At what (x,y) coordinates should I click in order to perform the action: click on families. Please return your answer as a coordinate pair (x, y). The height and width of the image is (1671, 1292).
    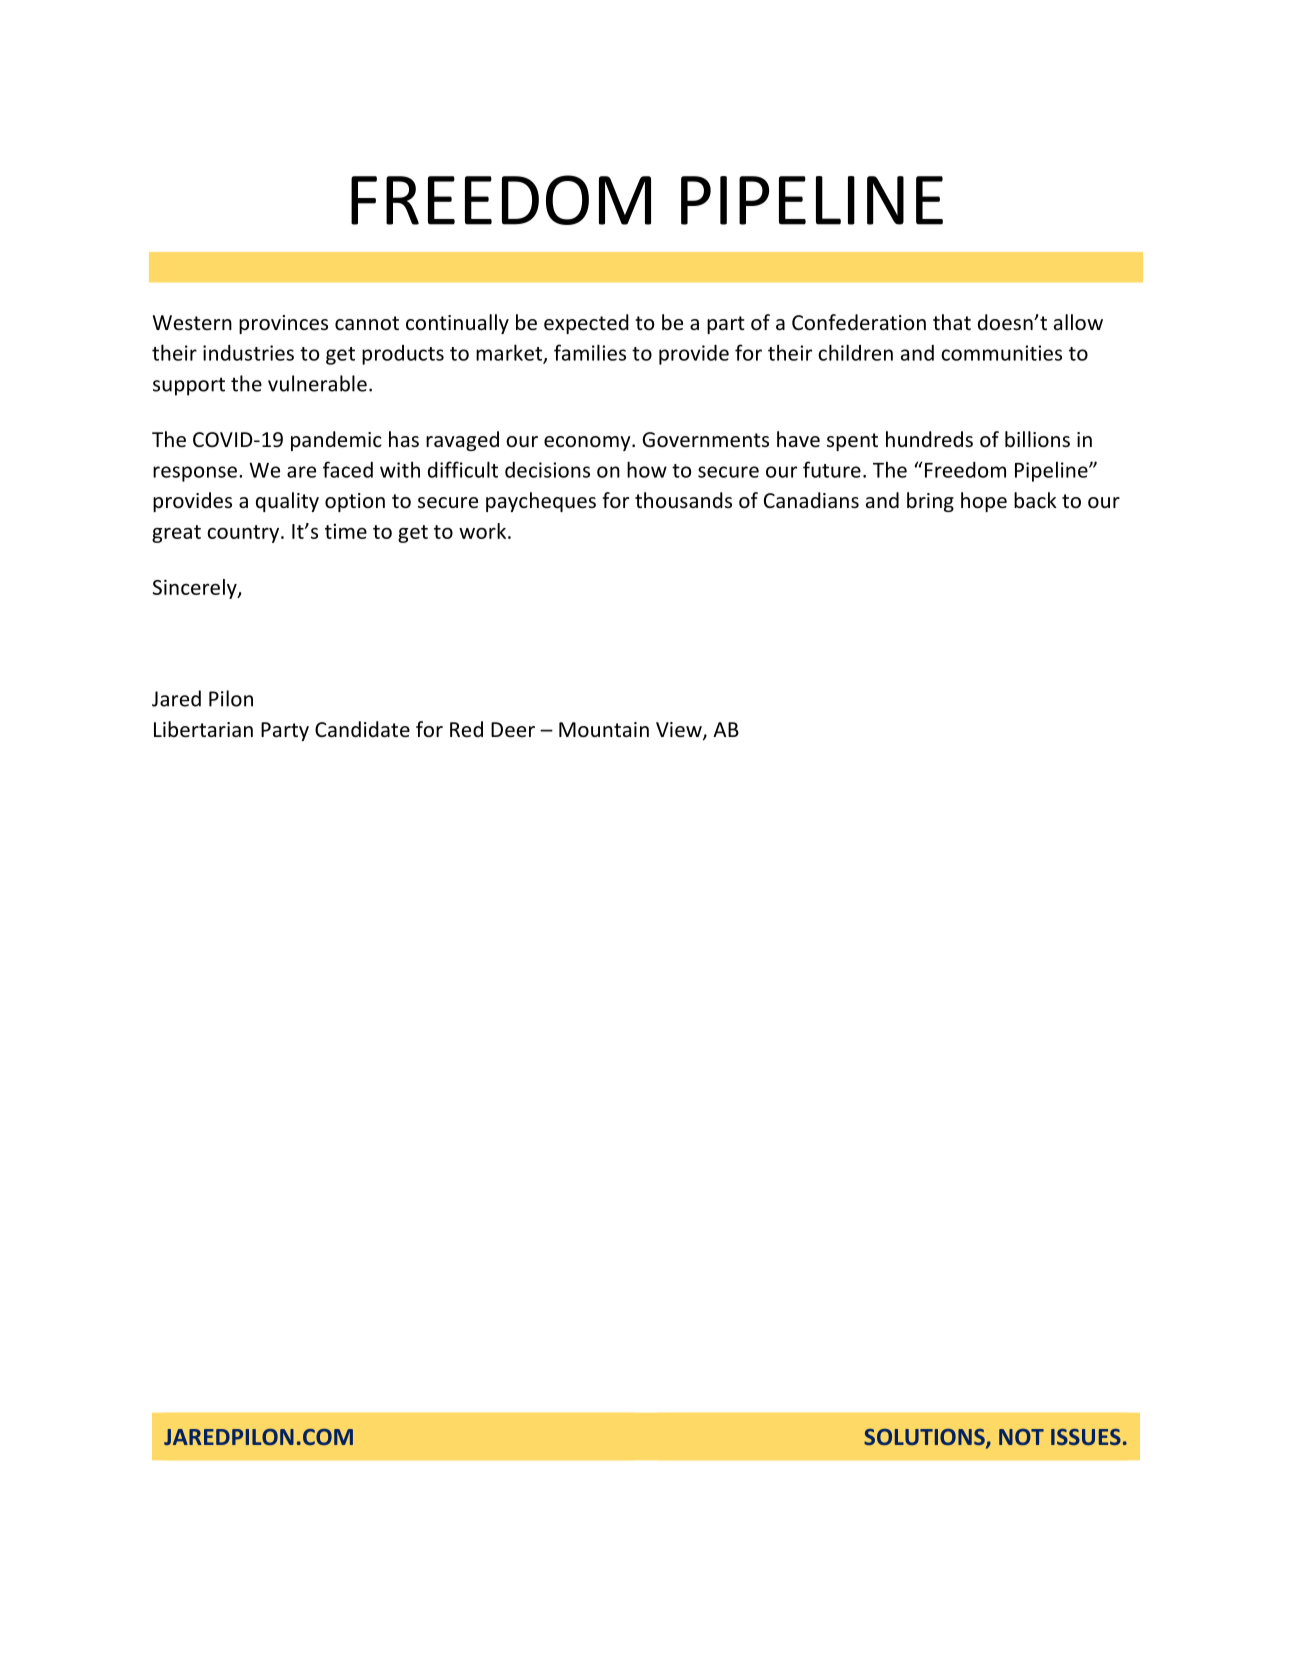
    Looking at the image, I should click on (590, 352).
